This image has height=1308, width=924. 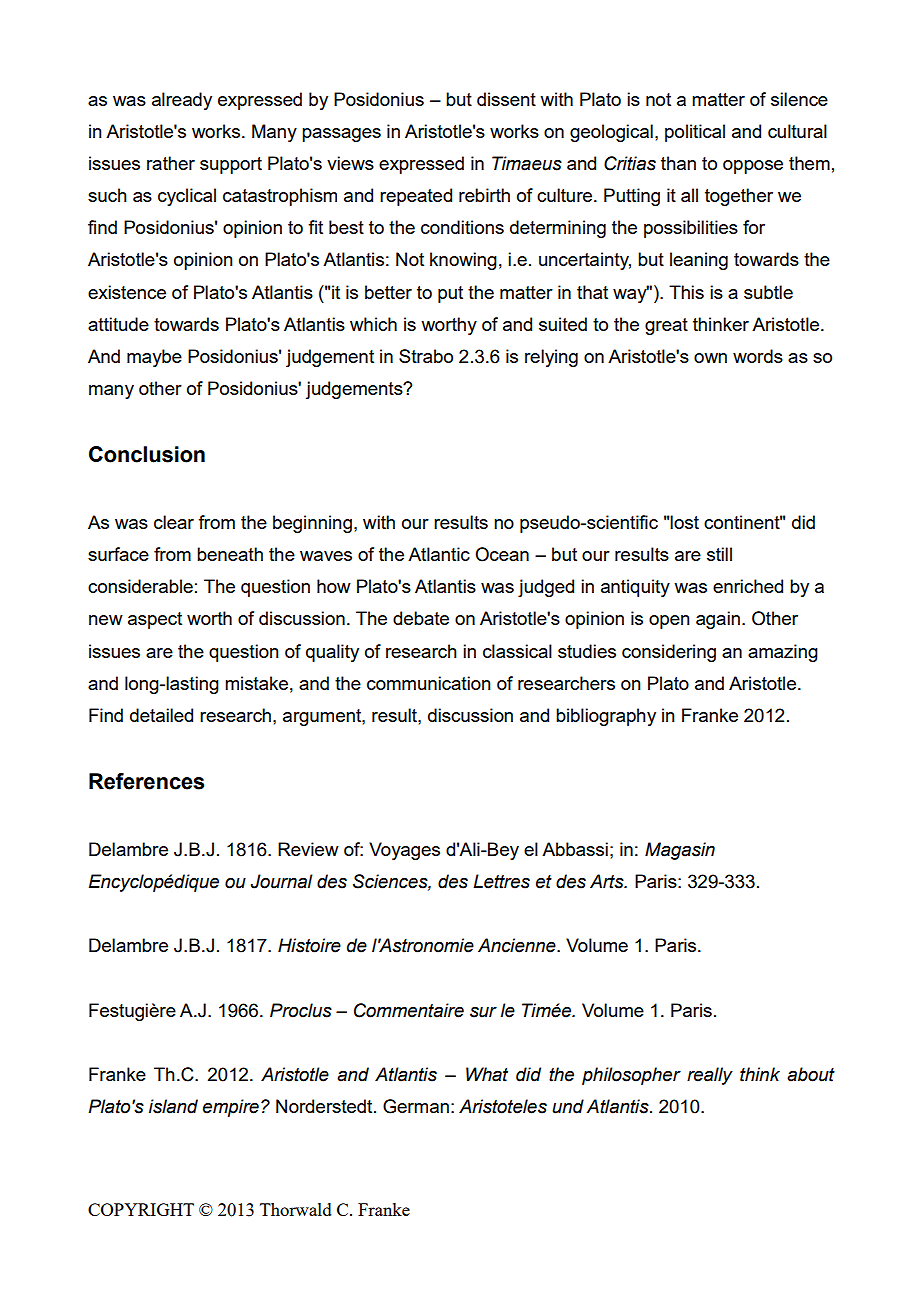 What do you see at coordinates (506, 99) in the image?
I see `dissent` at bounding box center [506, 99].
